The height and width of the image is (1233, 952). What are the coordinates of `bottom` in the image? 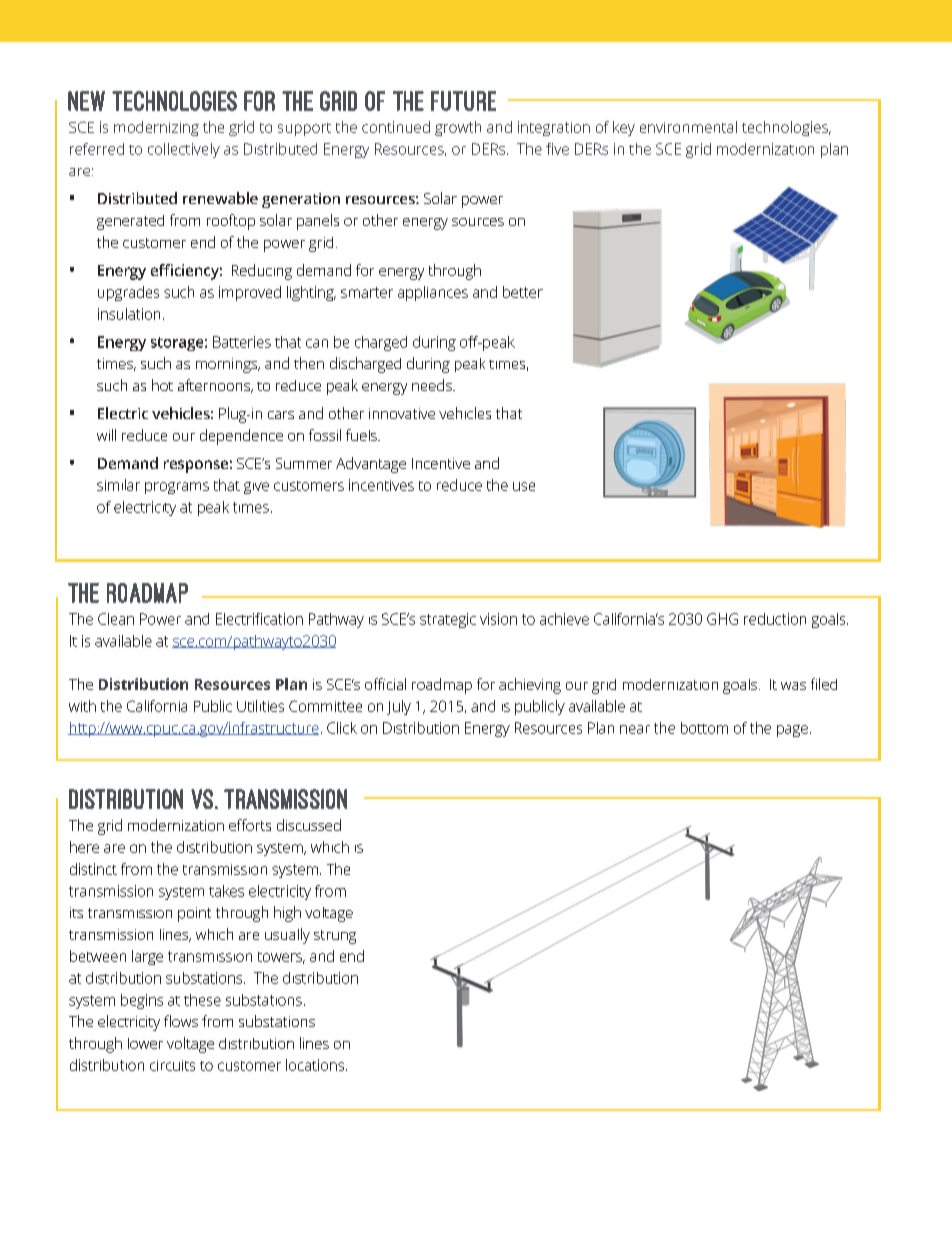 It's located at (704, 728).
